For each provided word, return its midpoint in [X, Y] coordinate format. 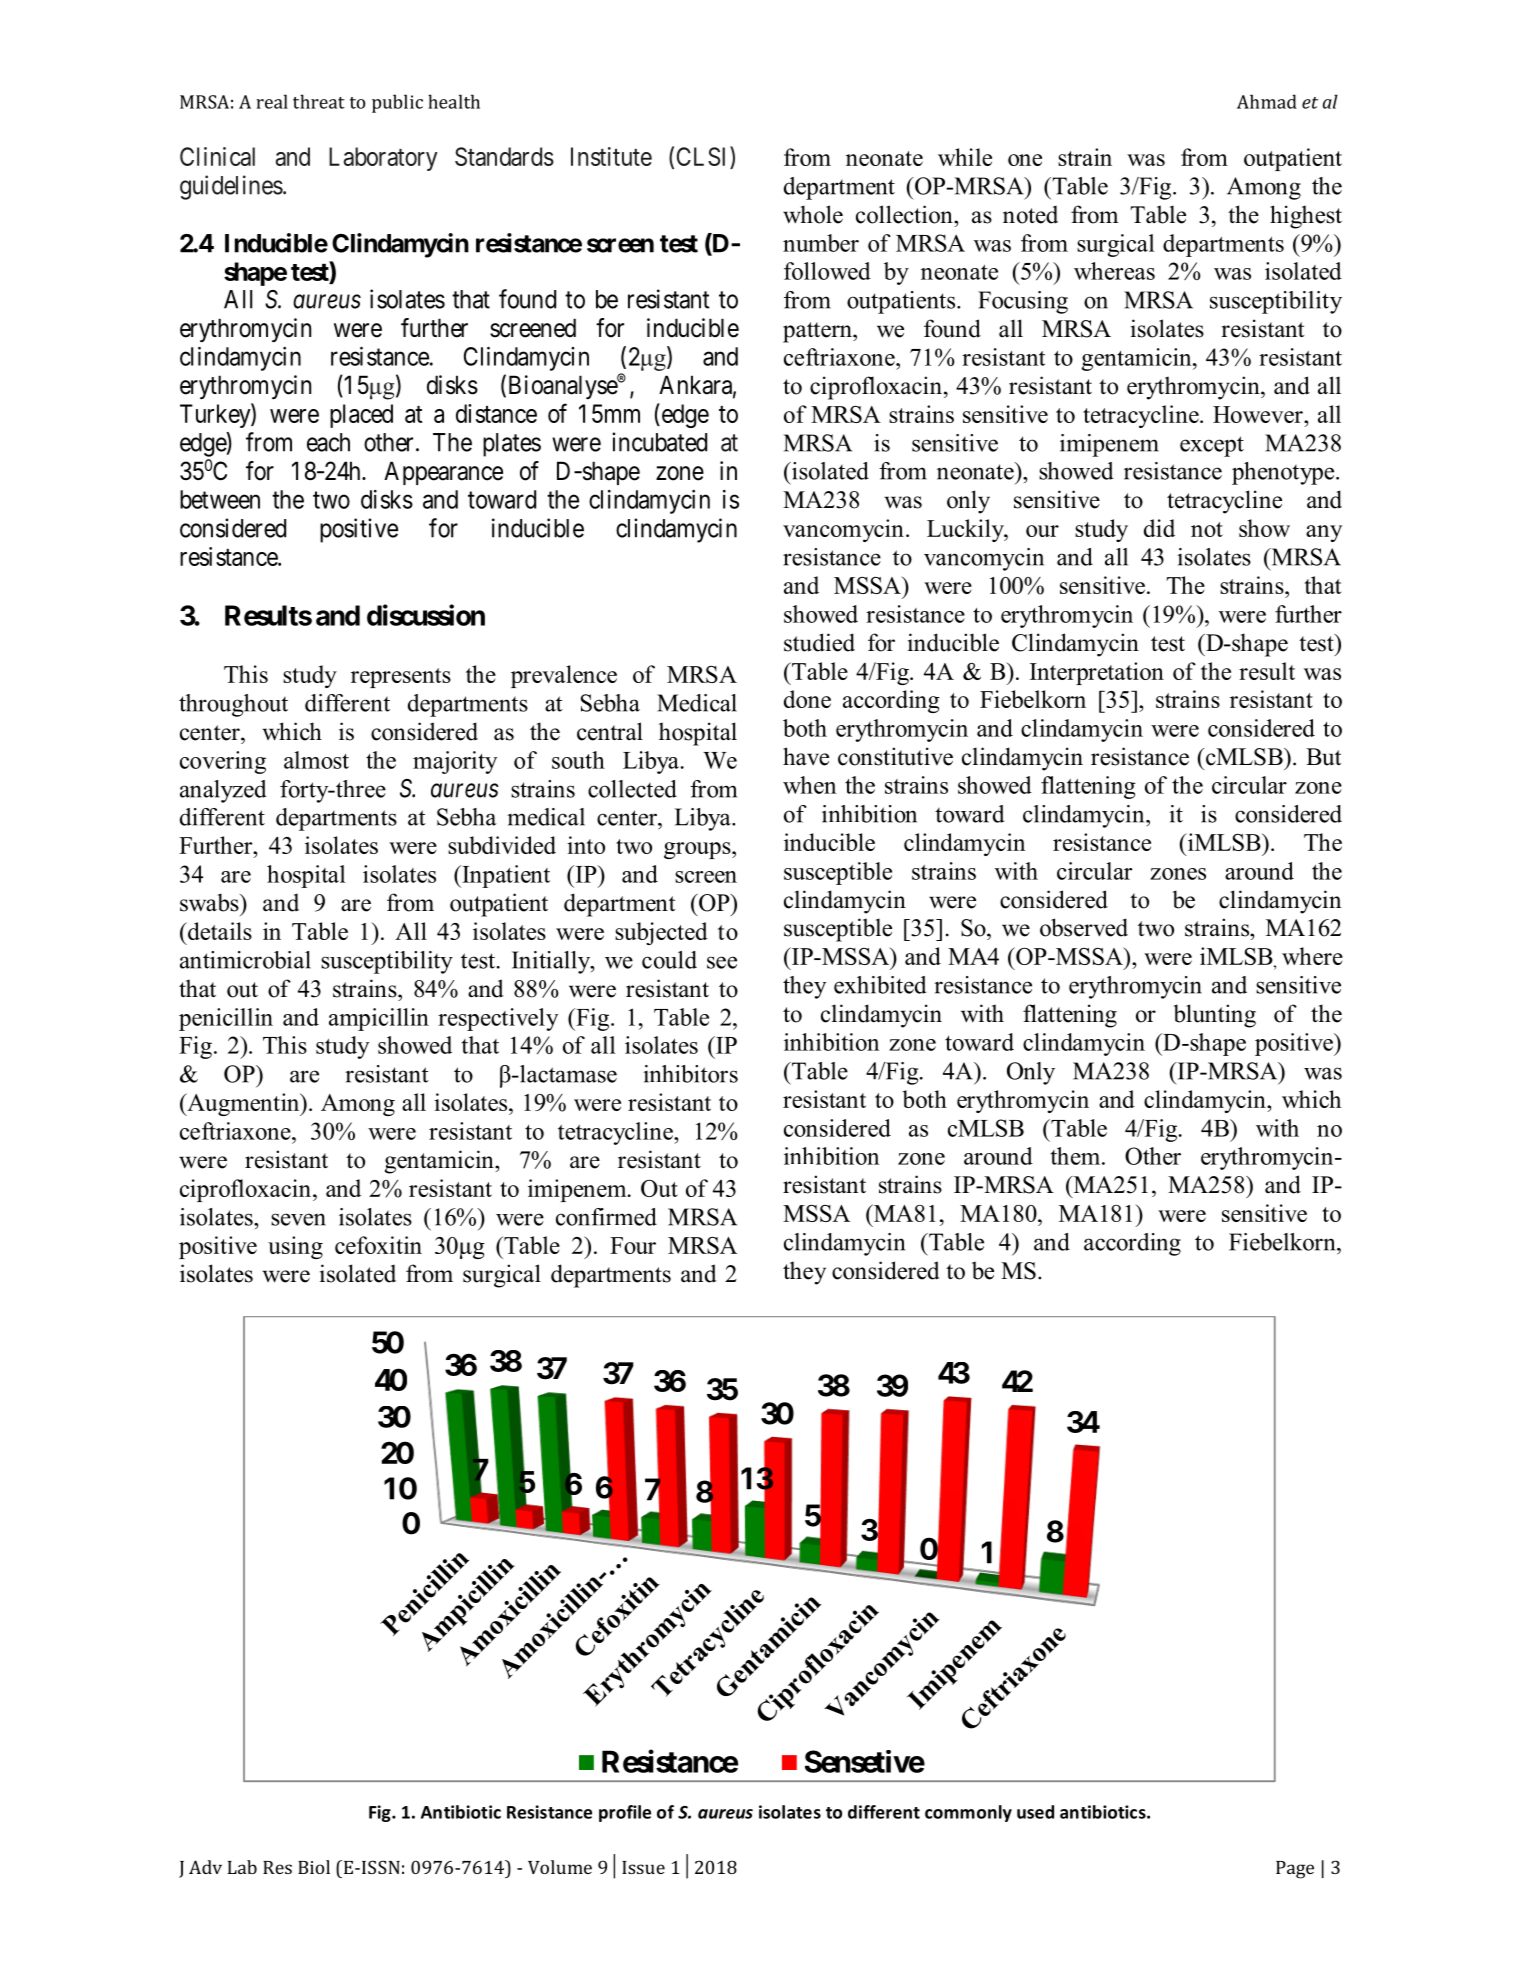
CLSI [704, 157]
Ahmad [1267, 101]
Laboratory [383, 159]
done [807, 699]
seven [298, 1219]
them [1077, 1156]
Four [633, 1245]
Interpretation [1097, 673]
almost [316, 760]
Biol [314, 1867]
